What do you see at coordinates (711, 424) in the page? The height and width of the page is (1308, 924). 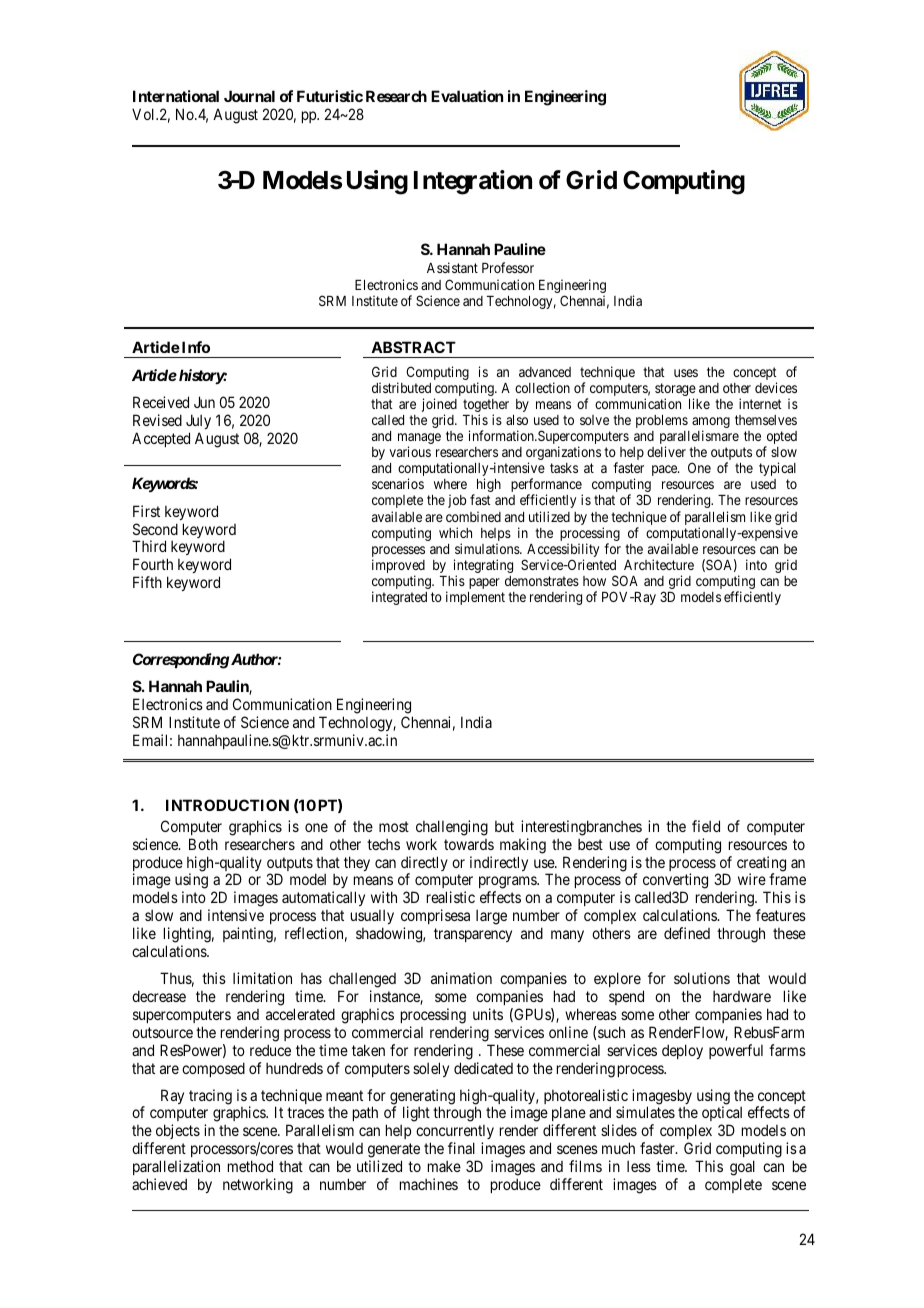 I see `among` at bounding box center [711, 424].
